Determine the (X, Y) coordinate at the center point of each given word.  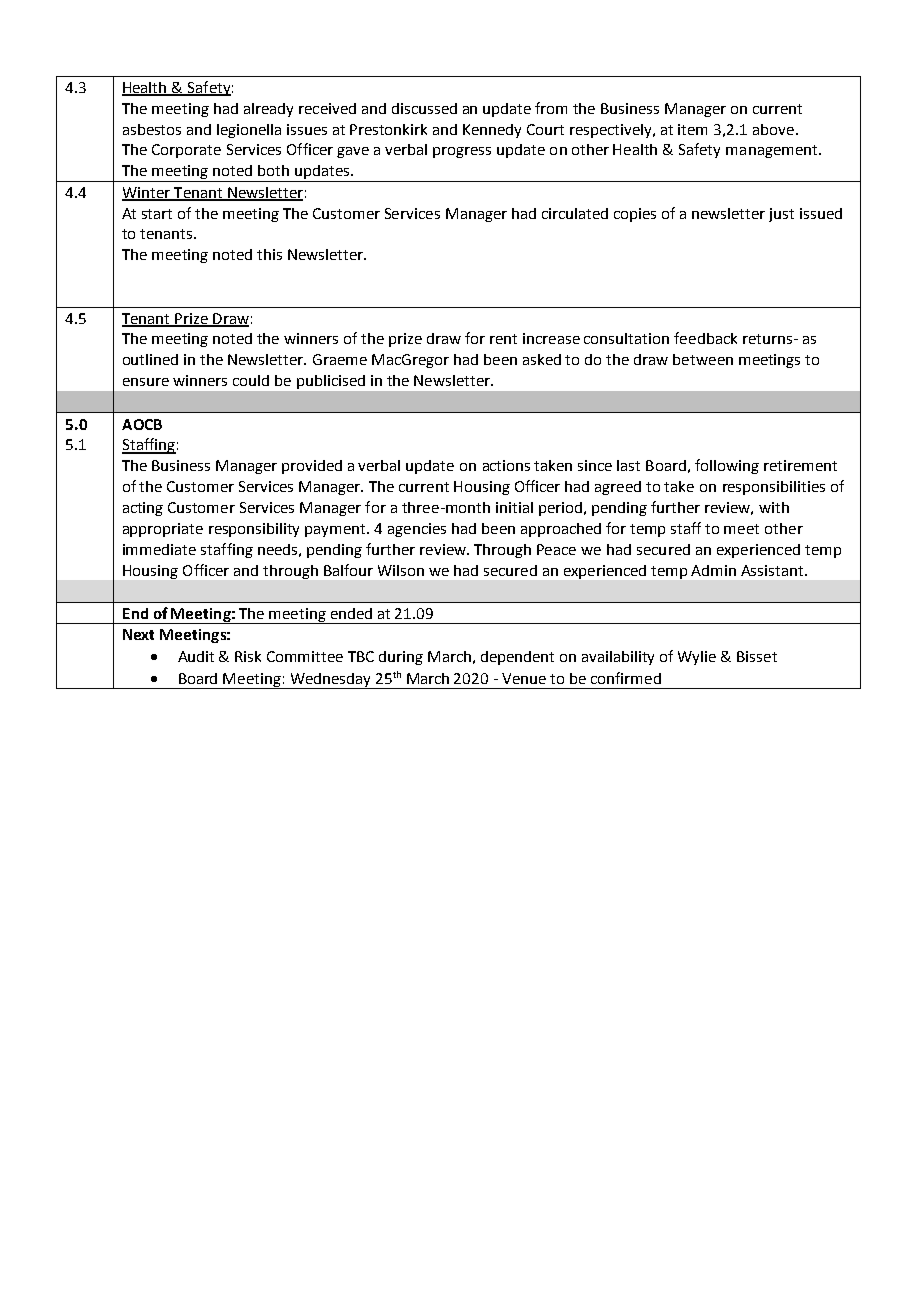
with (774, 507)
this (269, 254)
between (703, 359)
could (251, 380)
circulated (575, 213)
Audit (196, 656)
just (781, 215)
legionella (249, 131)
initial (514, 507)
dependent (517, 658)
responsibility (254, 530)
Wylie (697, 658)
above (773, 129)
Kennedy (492, 131)
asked (542, 359)
